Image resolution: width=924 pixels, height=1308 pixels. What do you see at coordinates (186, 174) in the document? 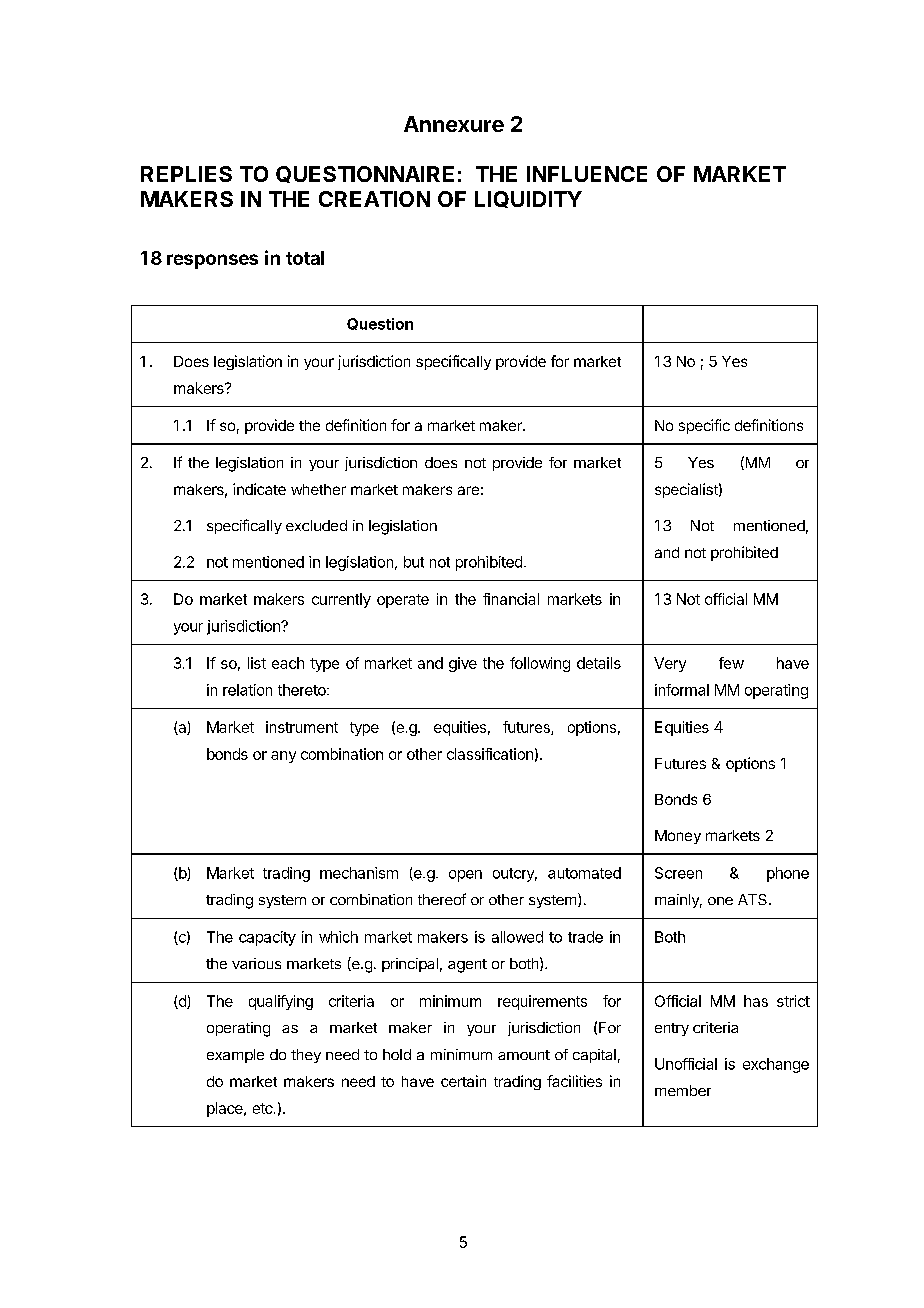
I see `REPLIES` at bounding box center [186, 174].
